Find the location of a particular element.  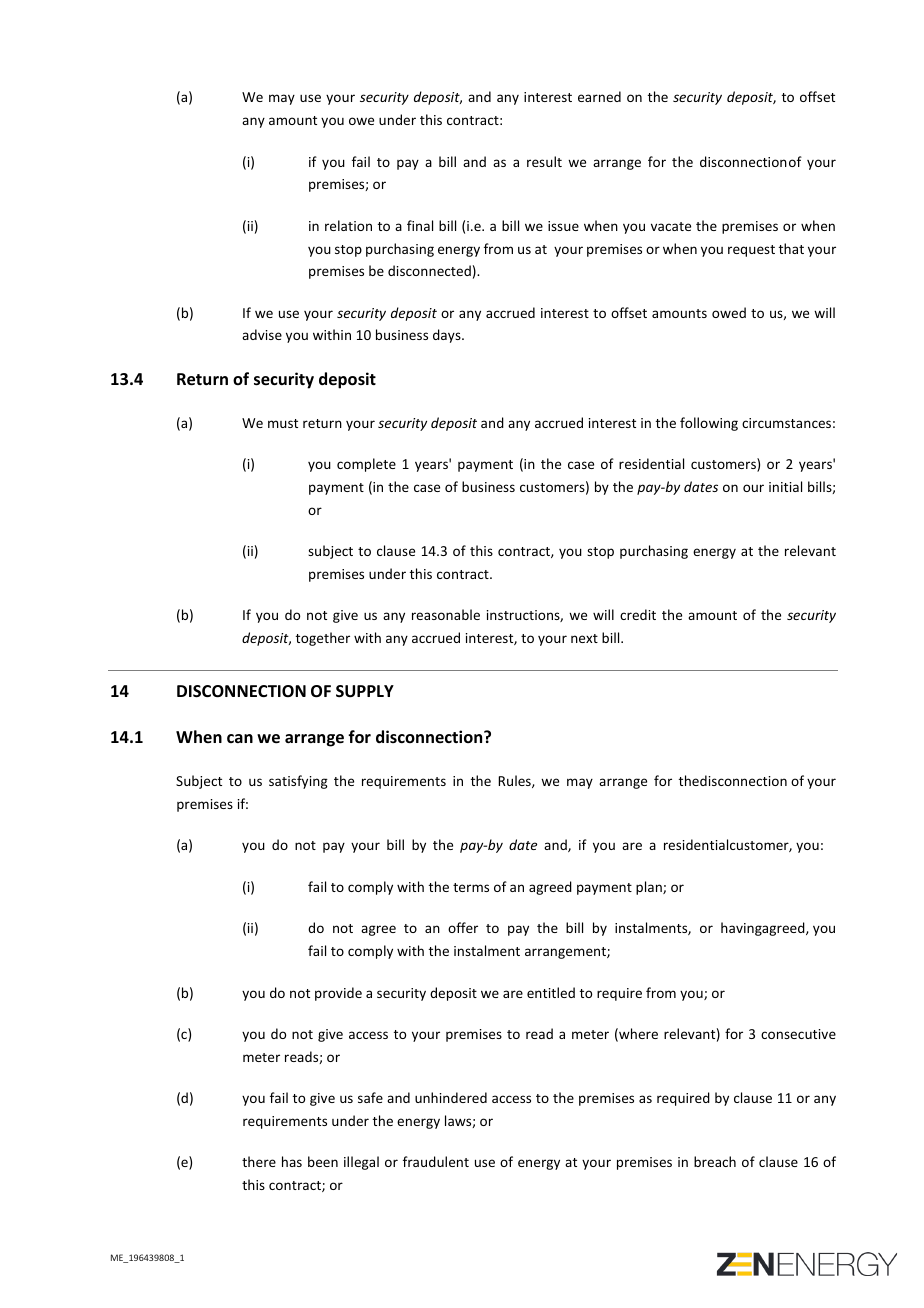

must is located at coordinates (283, 423).
